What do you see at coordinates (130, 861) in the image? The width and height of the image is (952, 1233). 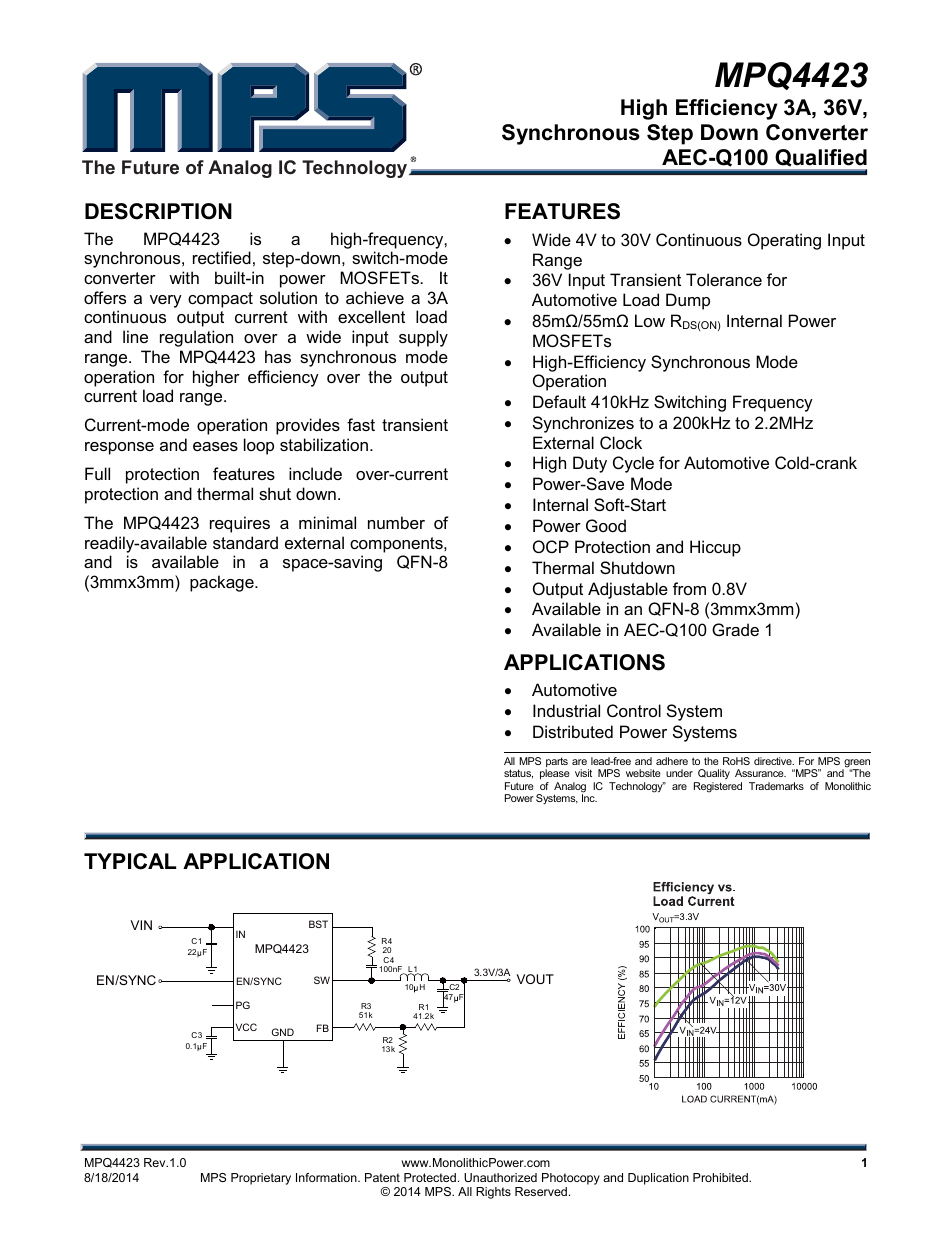 I see `TYPICAL` at bounding box center [130, 861].
